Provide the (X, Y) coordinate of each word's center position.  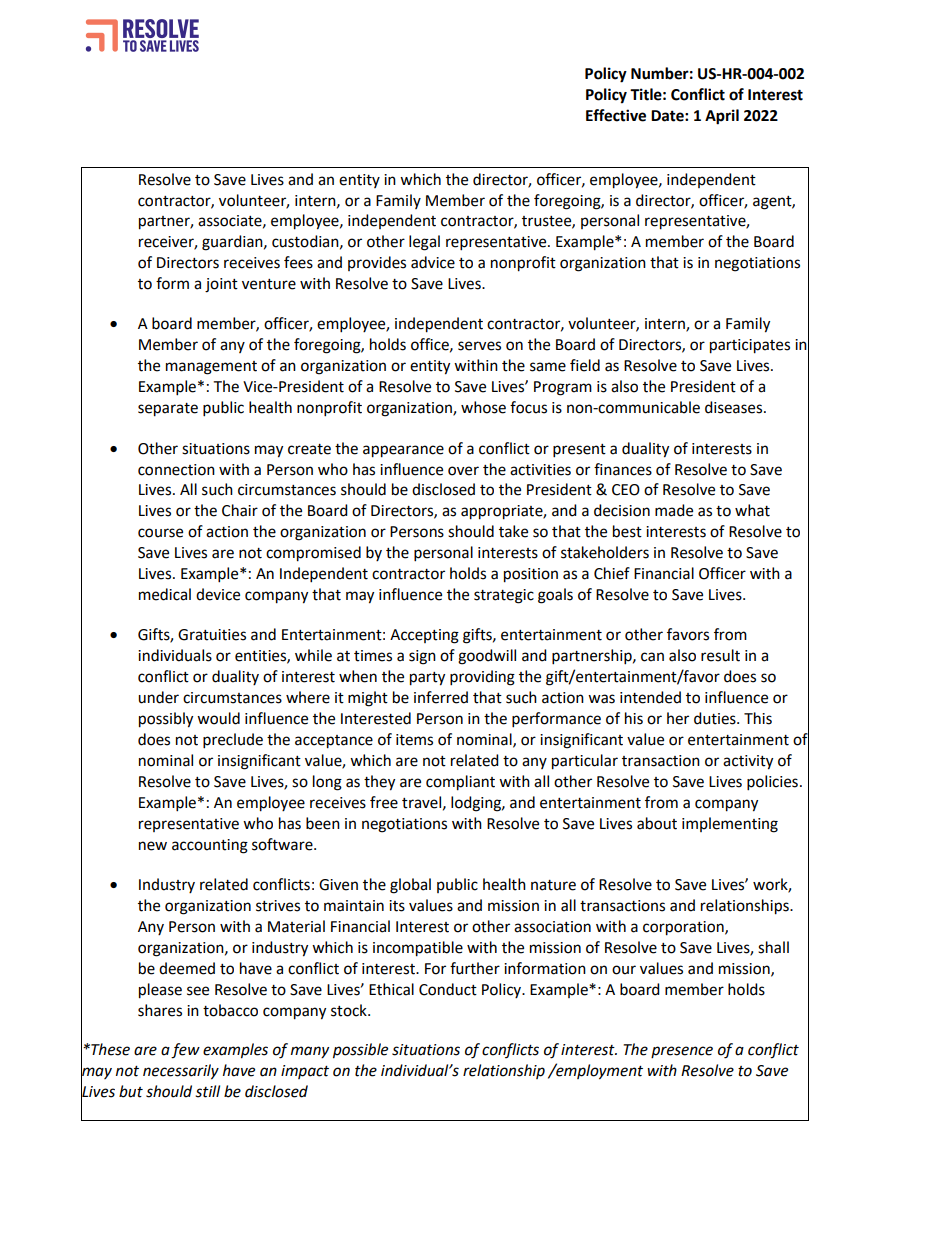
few (185, 1051)
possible (360, 1051)
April (722, 117)
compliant (460, 783)
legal (424, 243)
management (211, 368)
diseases (735, 407)
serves (479, 346)
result (720, 655)
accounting (210, 846)
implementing (730, 825)
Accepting (424, 636)
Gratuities (212, 635)
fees (298, 262)
